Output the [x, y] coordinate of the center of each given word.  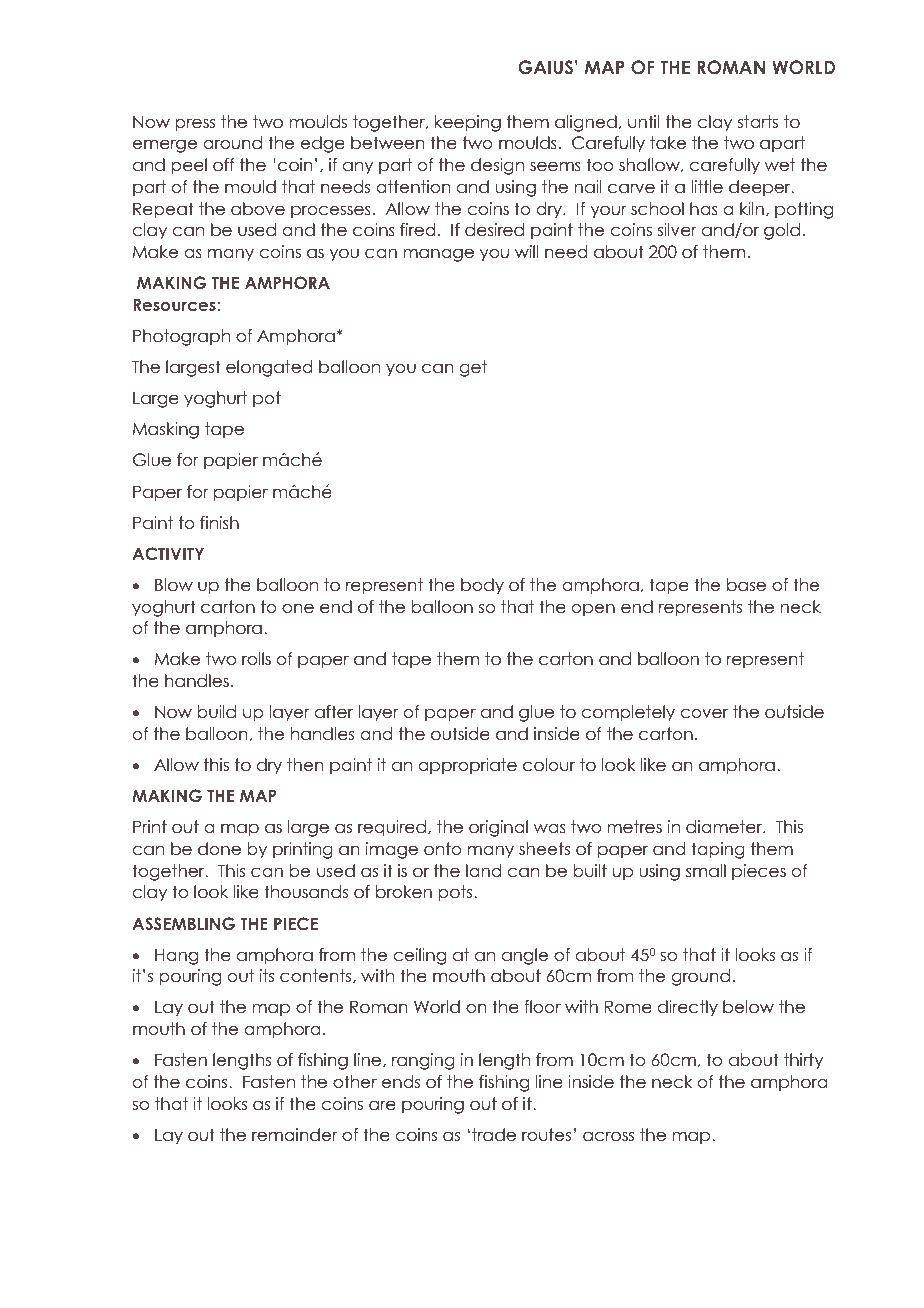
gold [782, 231]
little [707, 187]
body [482, 586]
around [232, 143]
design [497, 166]
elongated [269, 368]
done [219, 849]
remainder [294, 1135]
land [483, 871]
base [746, 585]
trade [494, 1135]
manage [438, 255]
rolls [256, 659]
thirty [803, 1061]
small [706, 871]
